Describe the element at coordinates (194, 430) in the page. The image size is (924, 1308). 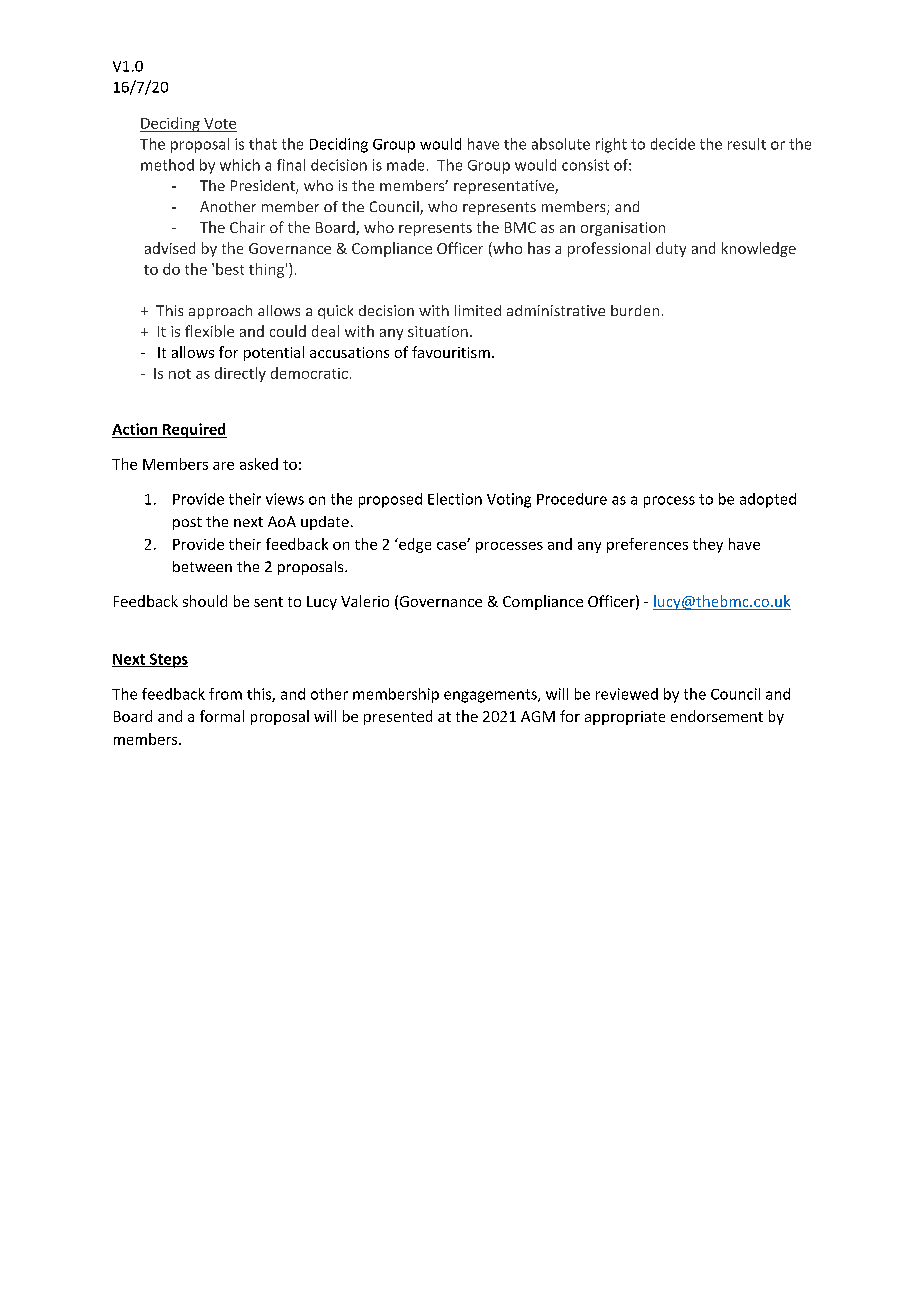
I see `Required` at that location.
